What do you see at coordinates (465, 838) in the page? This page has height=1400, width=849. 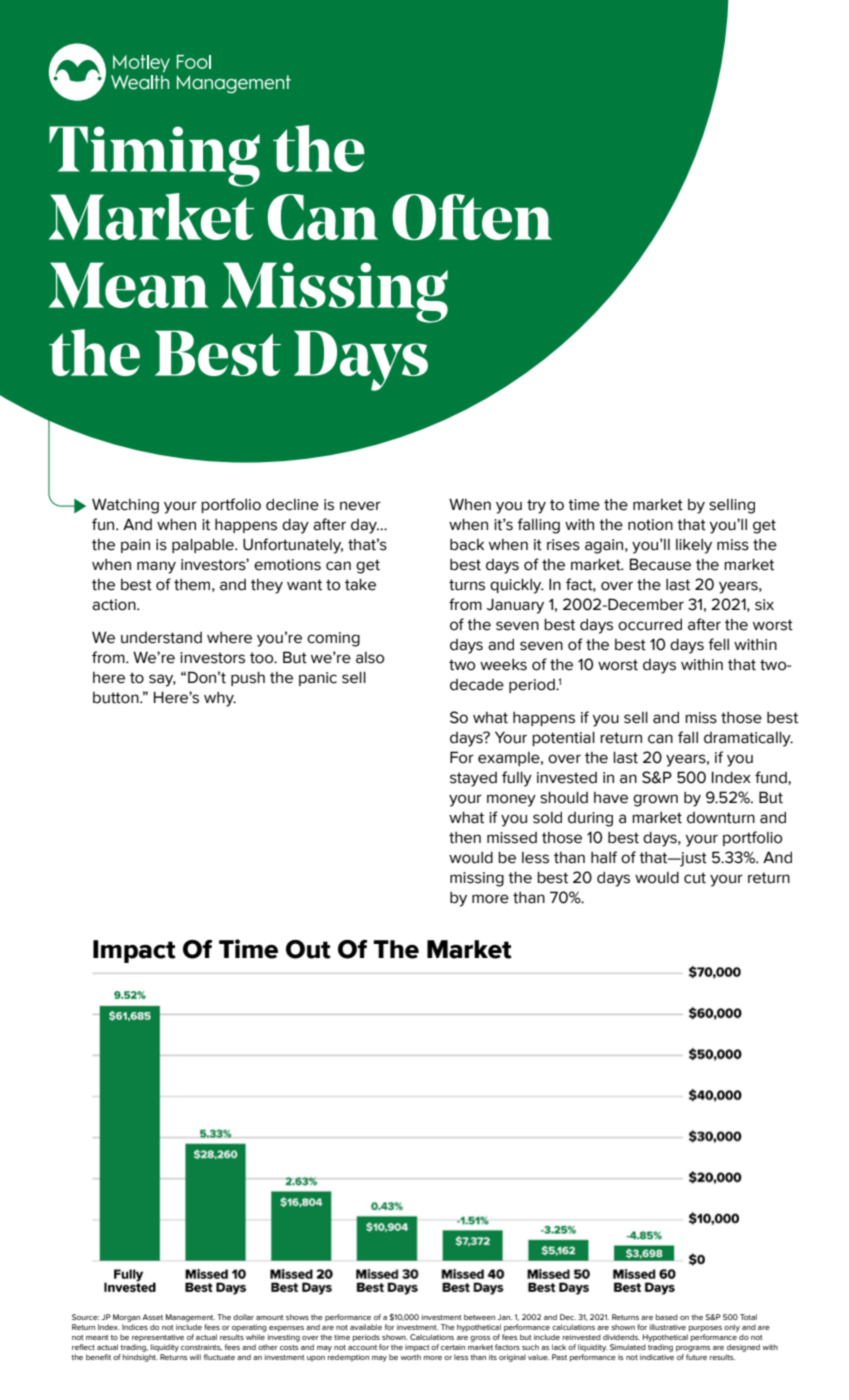 I see `then` at bounding box center [465, 838].
